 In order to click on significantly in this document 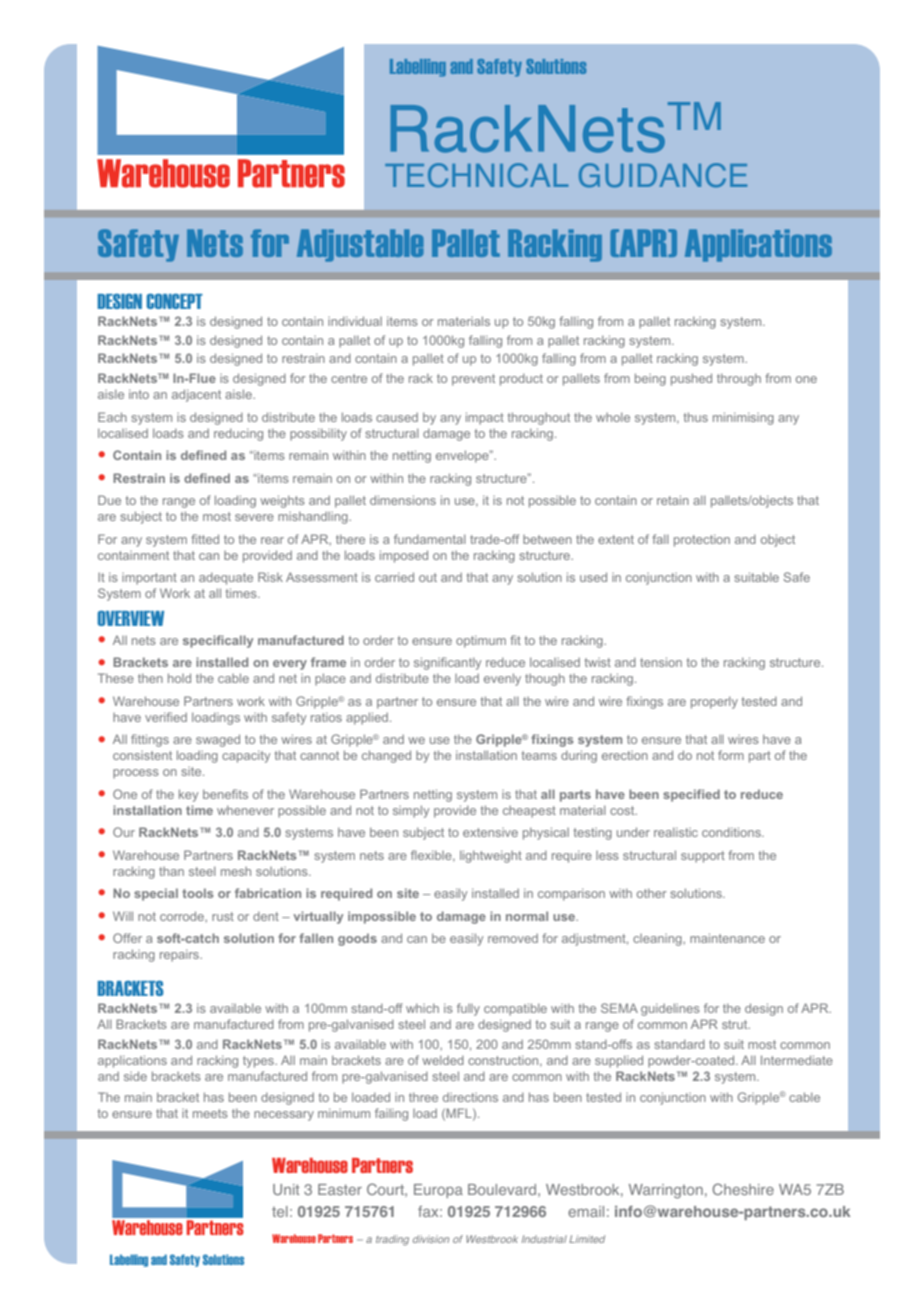, I will do `click(447, 663)`.
